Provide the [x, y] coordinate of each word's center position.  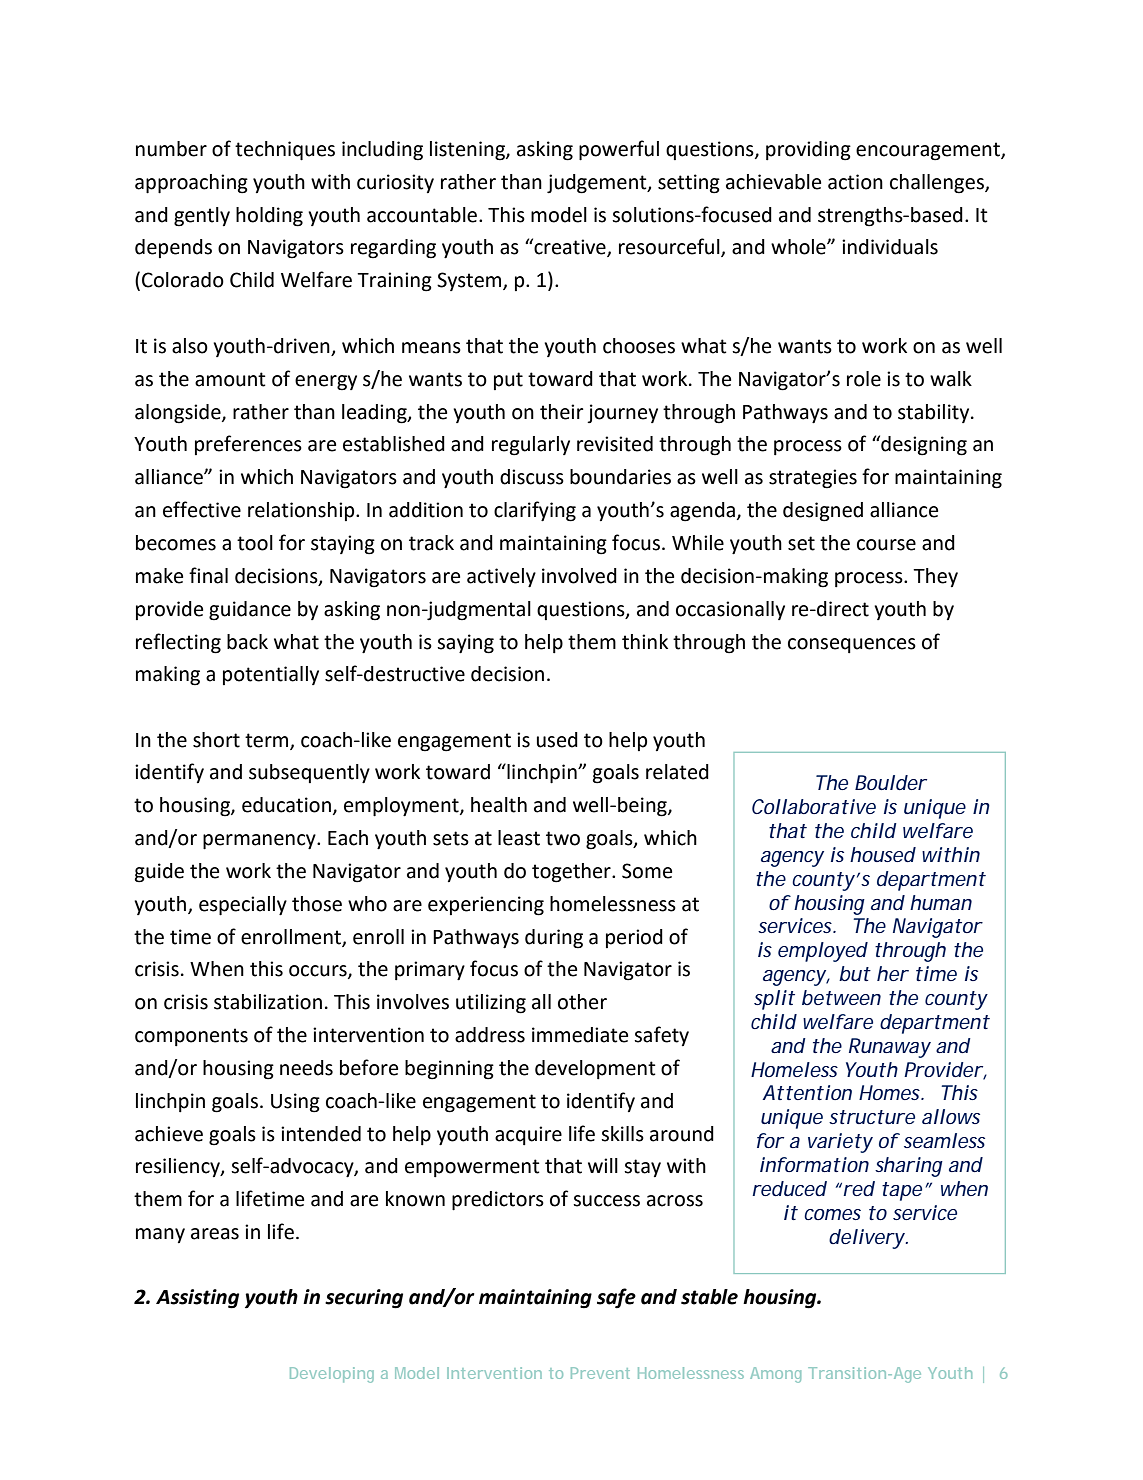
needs [306, 1068]
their [562, 412]
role [864, 379]
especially [243, 906]
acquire [528, 1135]
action [855, 182]
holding [269, 217]
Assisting [197, 1299]
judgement [598, 184]
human [941, 902]
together [572, 873]
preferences [248, 445]
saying [465, 644]
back [247, 642]
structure [872, 1117]
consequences [852, 645]
